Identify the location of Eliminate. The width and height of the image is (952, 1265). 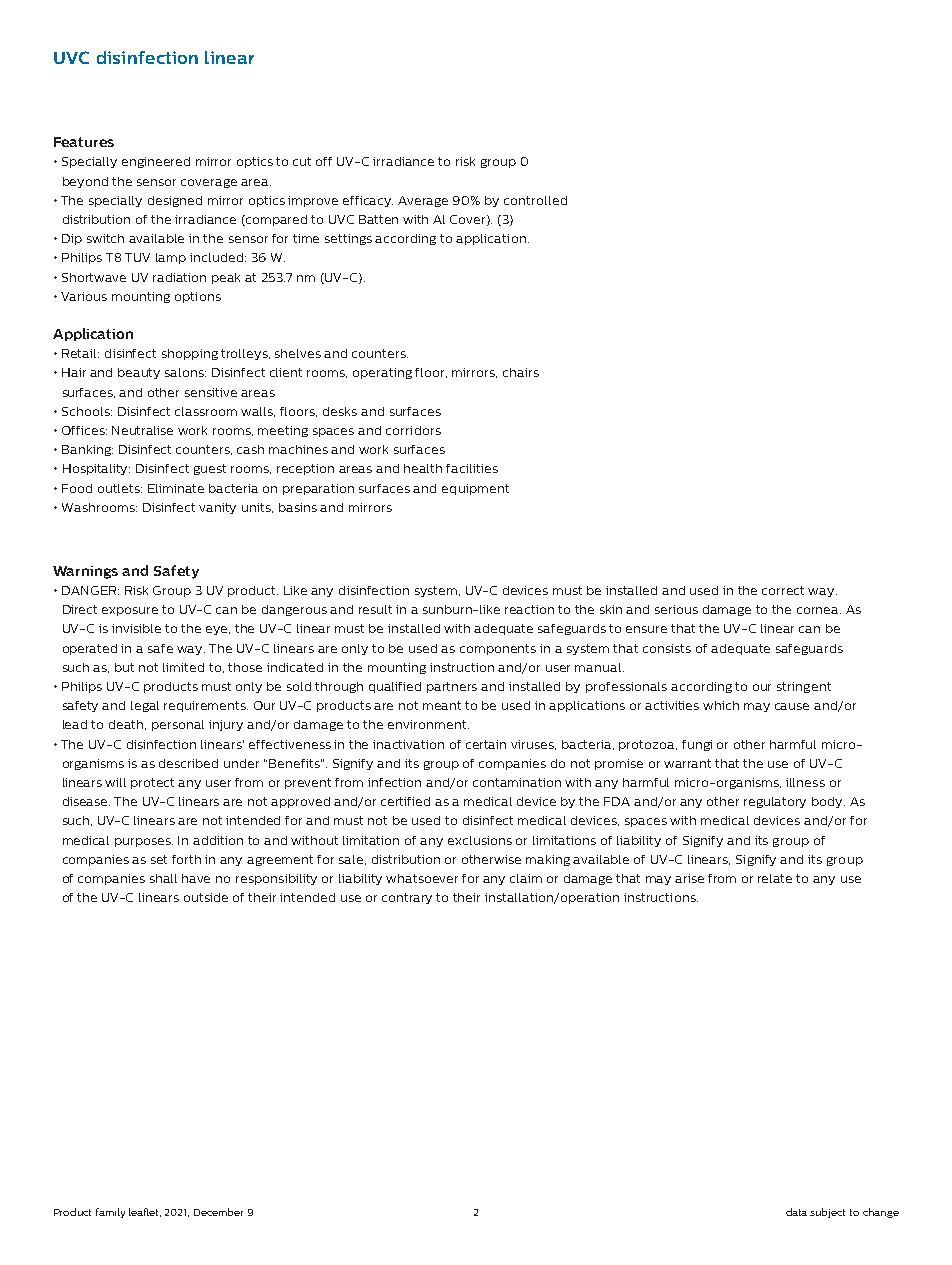
(176, 488).
